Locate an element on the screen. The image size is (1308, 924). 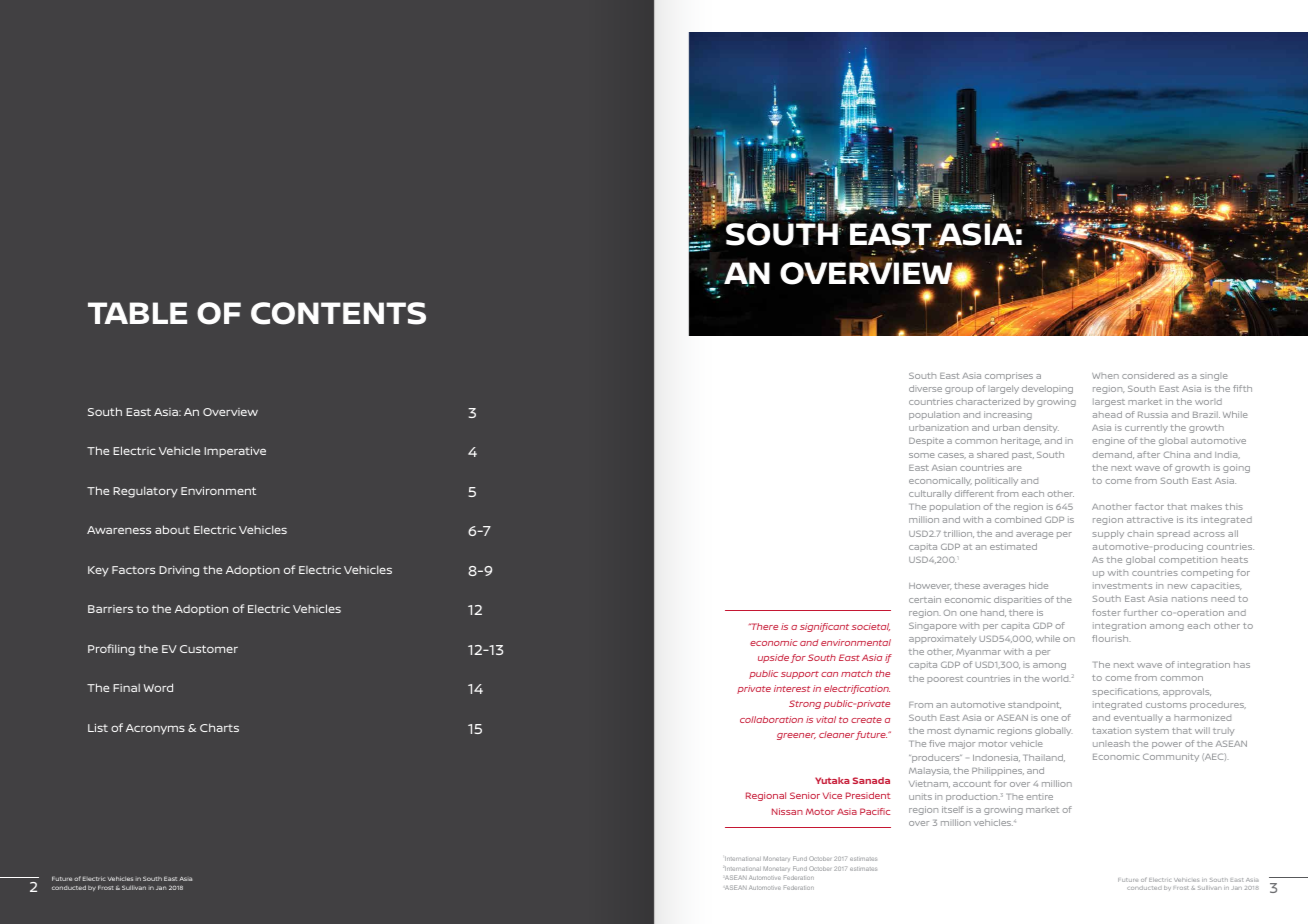
Driving is located at coordinates (179, 571).
